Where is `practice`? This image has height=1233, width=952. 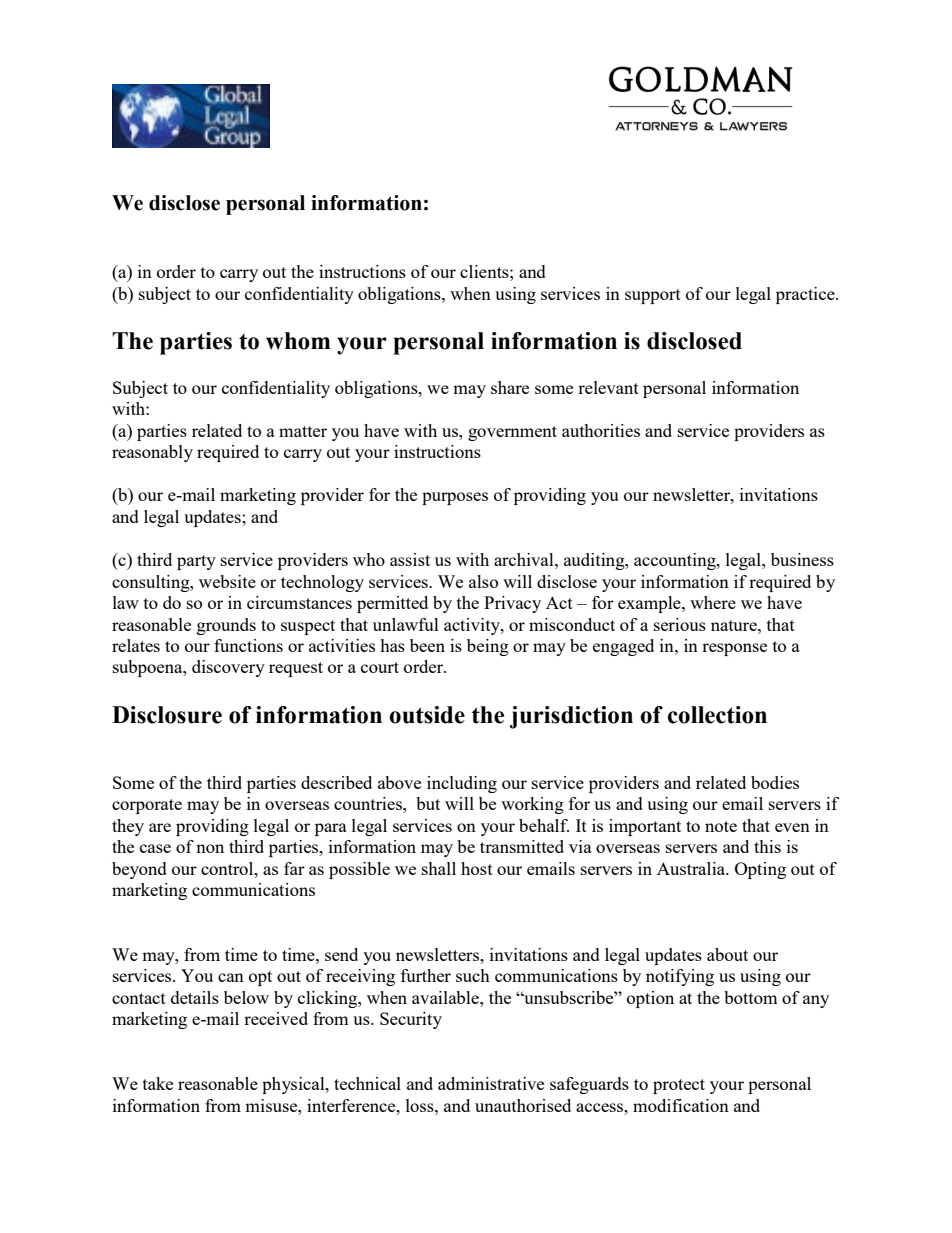
practice is located at coordinates (806, 295).
